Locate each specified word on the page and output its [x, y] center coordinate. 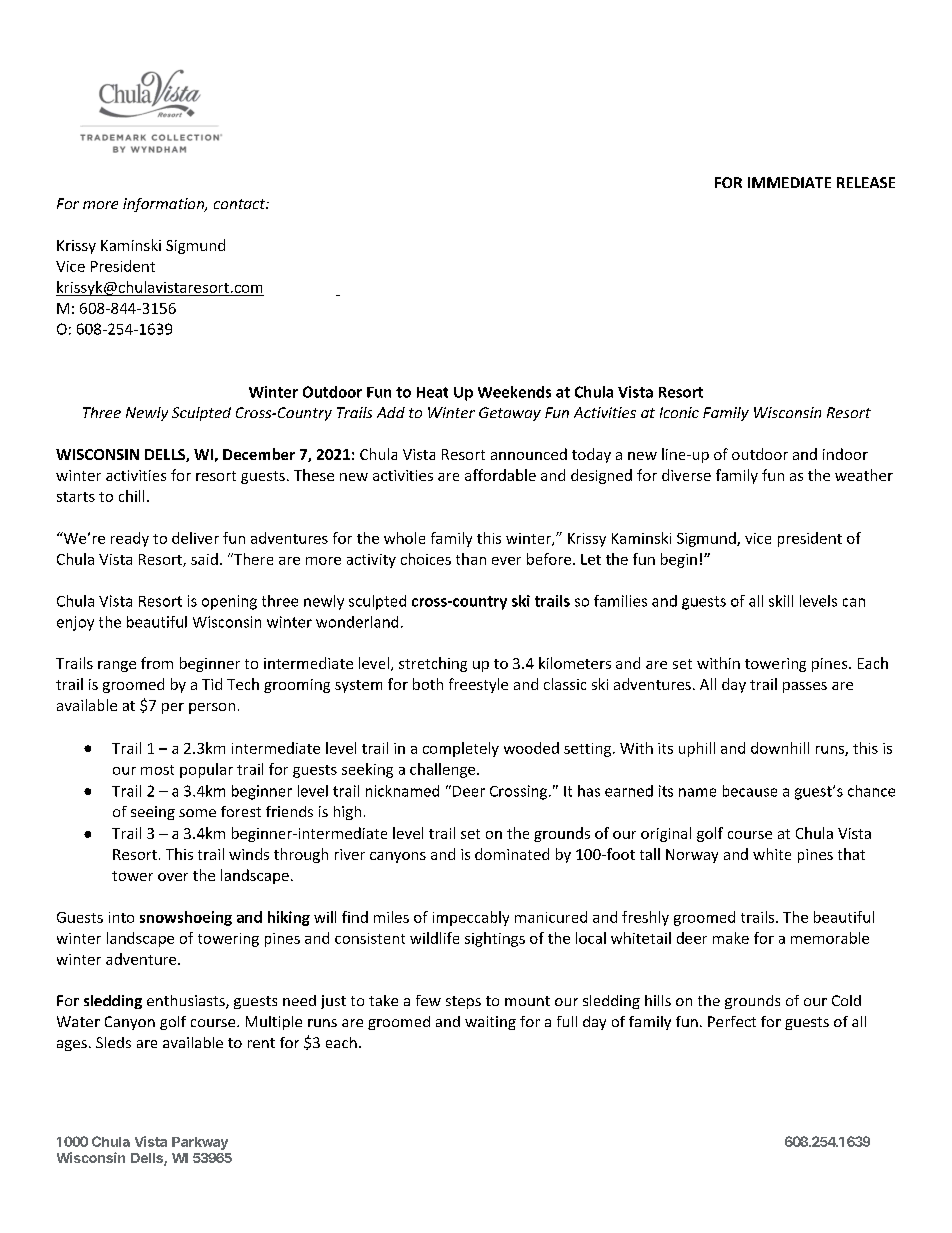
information [165, 205]
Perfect [732, 1021]
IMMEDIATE [789, 182]
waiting [490, 1023]
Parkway [200, 1143]
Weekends [514, 392]
